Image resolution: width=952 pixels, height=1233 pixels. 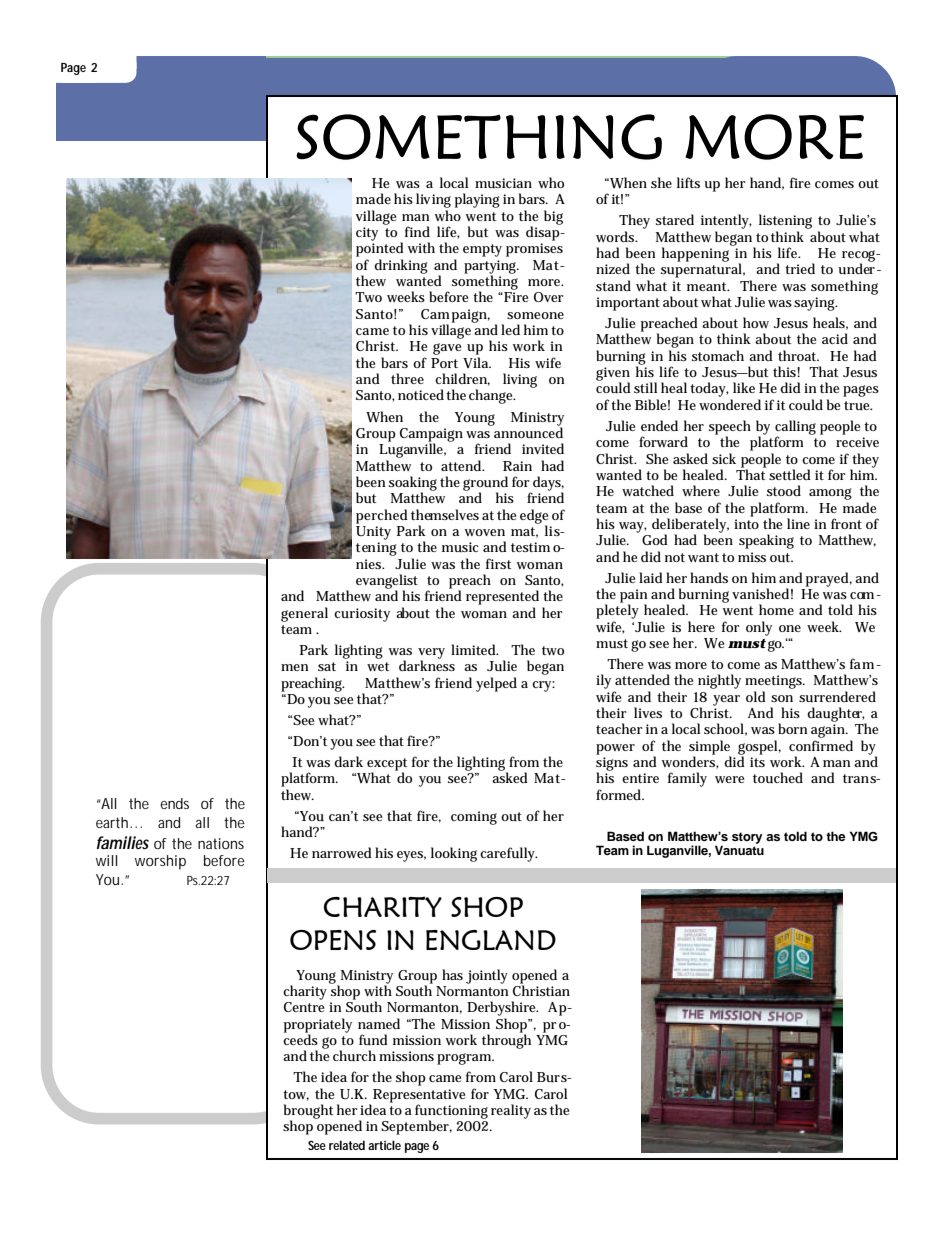 I want to click on meetings, so click(x=775, y=682).
